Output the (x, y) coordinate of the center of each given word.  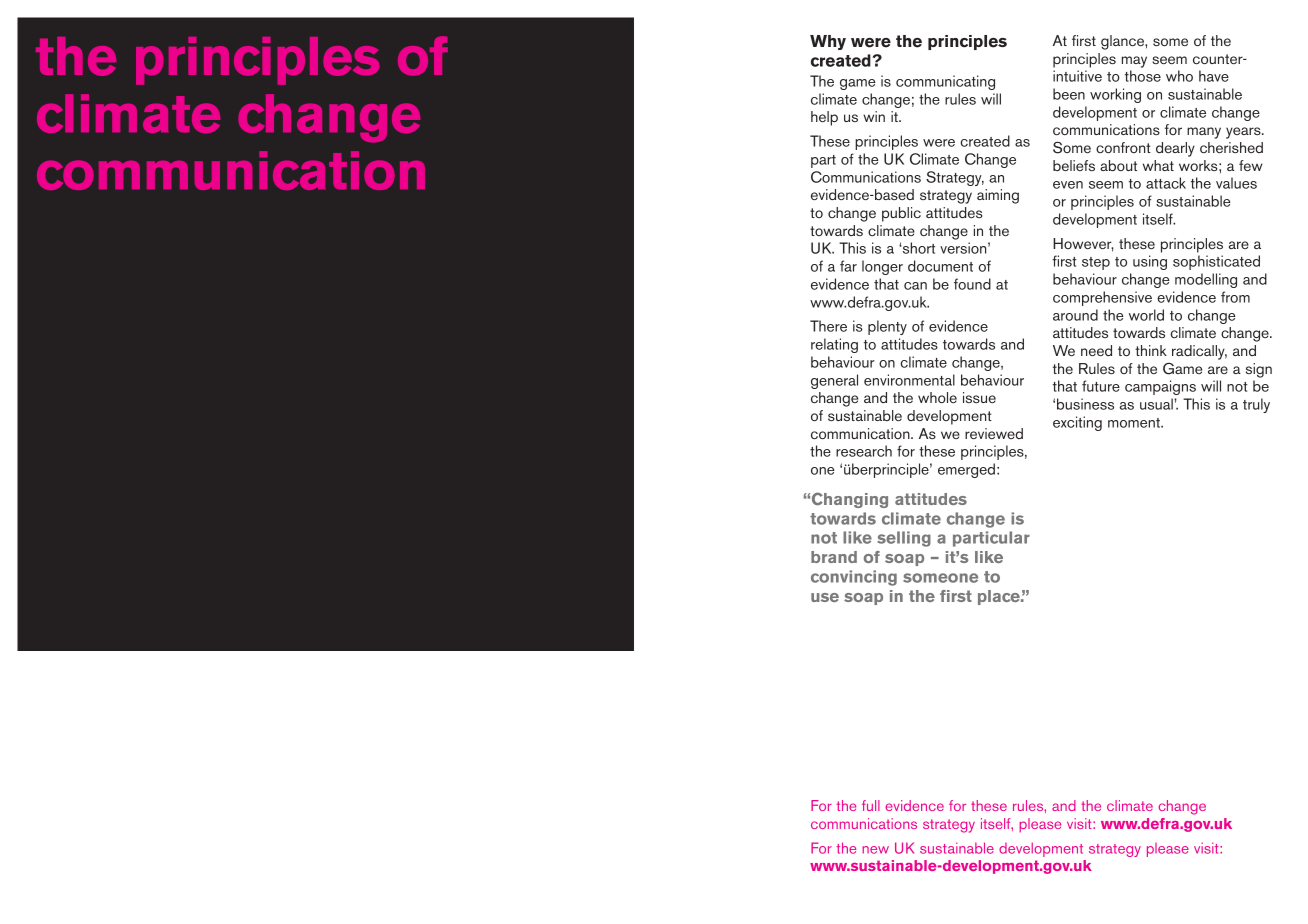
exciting (1077, 423)
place (1000, 597)
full (871, 805)
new (876, 850)
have (1214, 76)
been (1069, 94)
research (864, 451)
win (874, 116)
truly (1256, 405)
